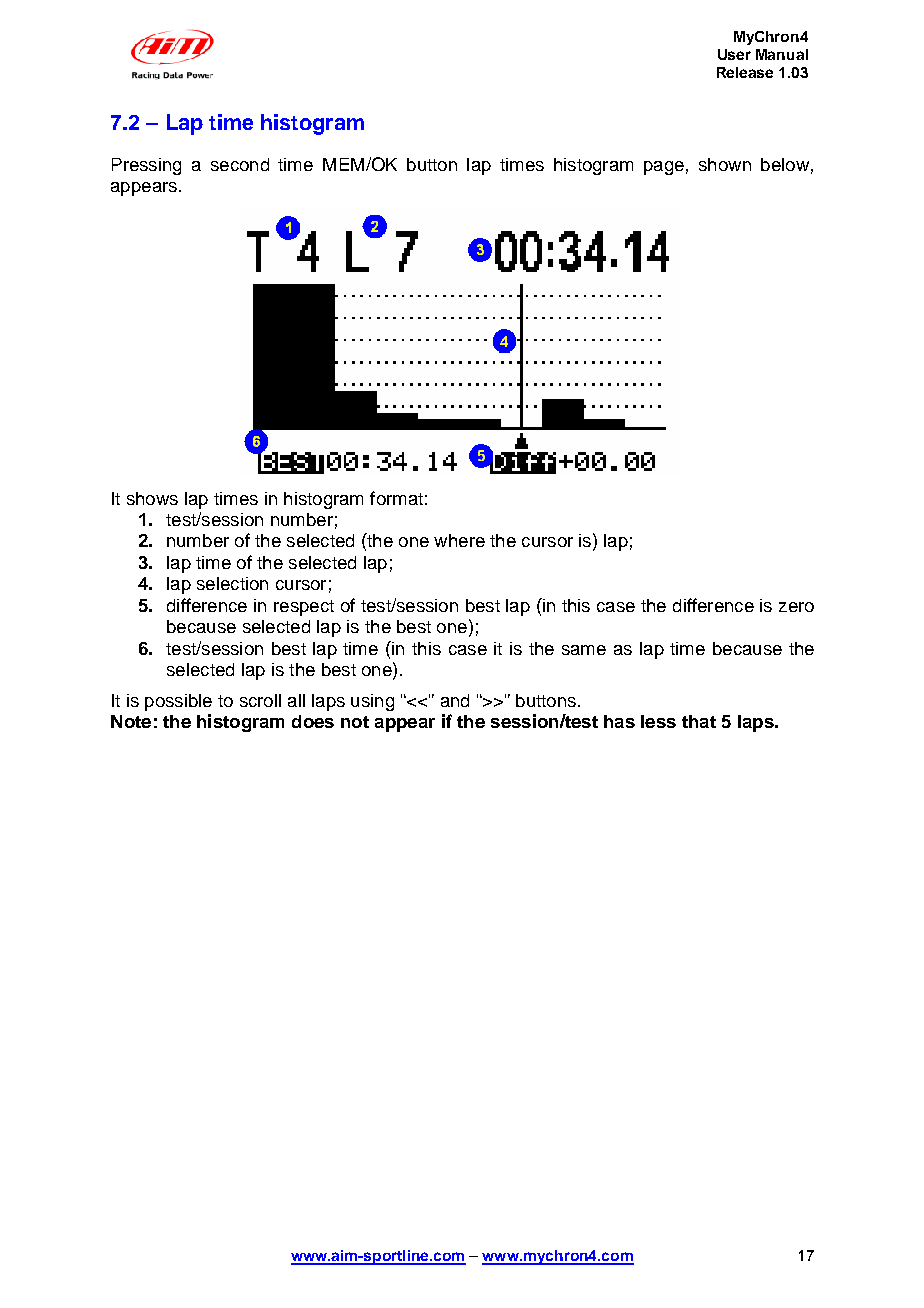 Image resolution: width=924 pixels, height=1308 pixels. What do you see at coordinates (664, 168) in the screenshot?
I see `page` at bounding box center [664, 168].
